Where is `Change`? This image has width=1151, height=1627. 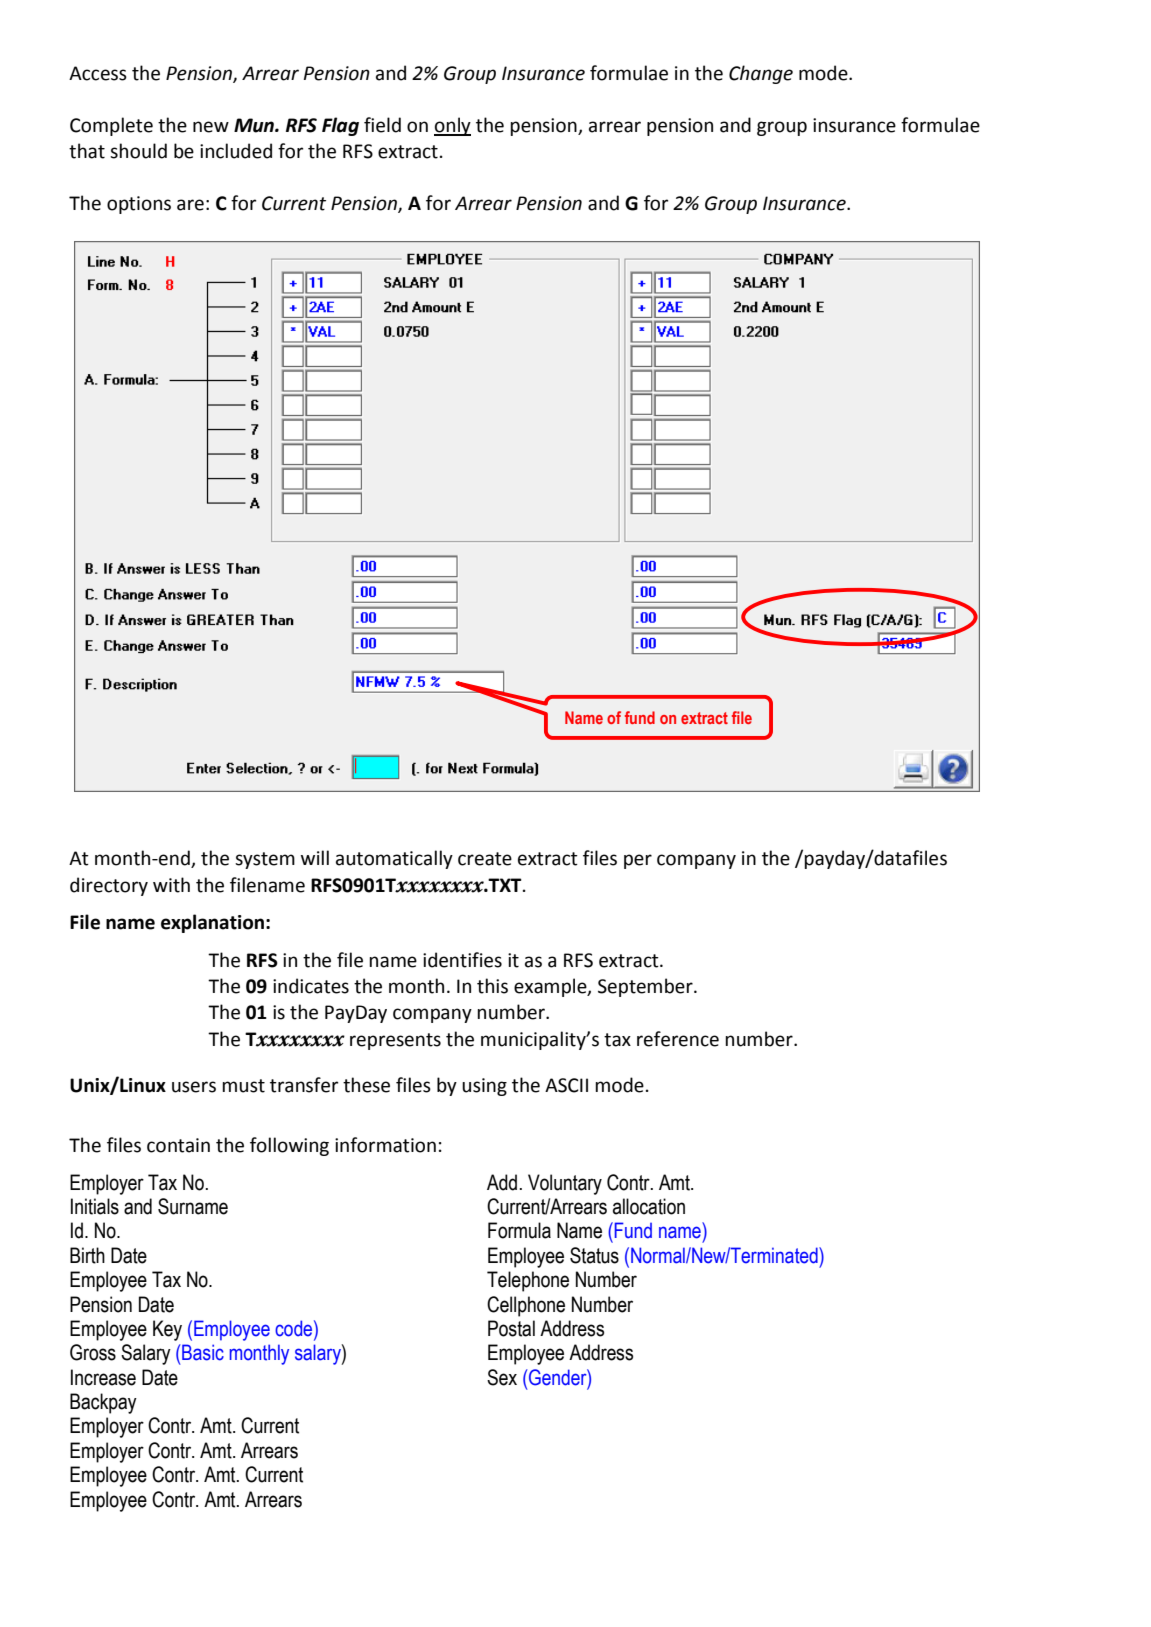 Change is located at coordinates (761, 74).
